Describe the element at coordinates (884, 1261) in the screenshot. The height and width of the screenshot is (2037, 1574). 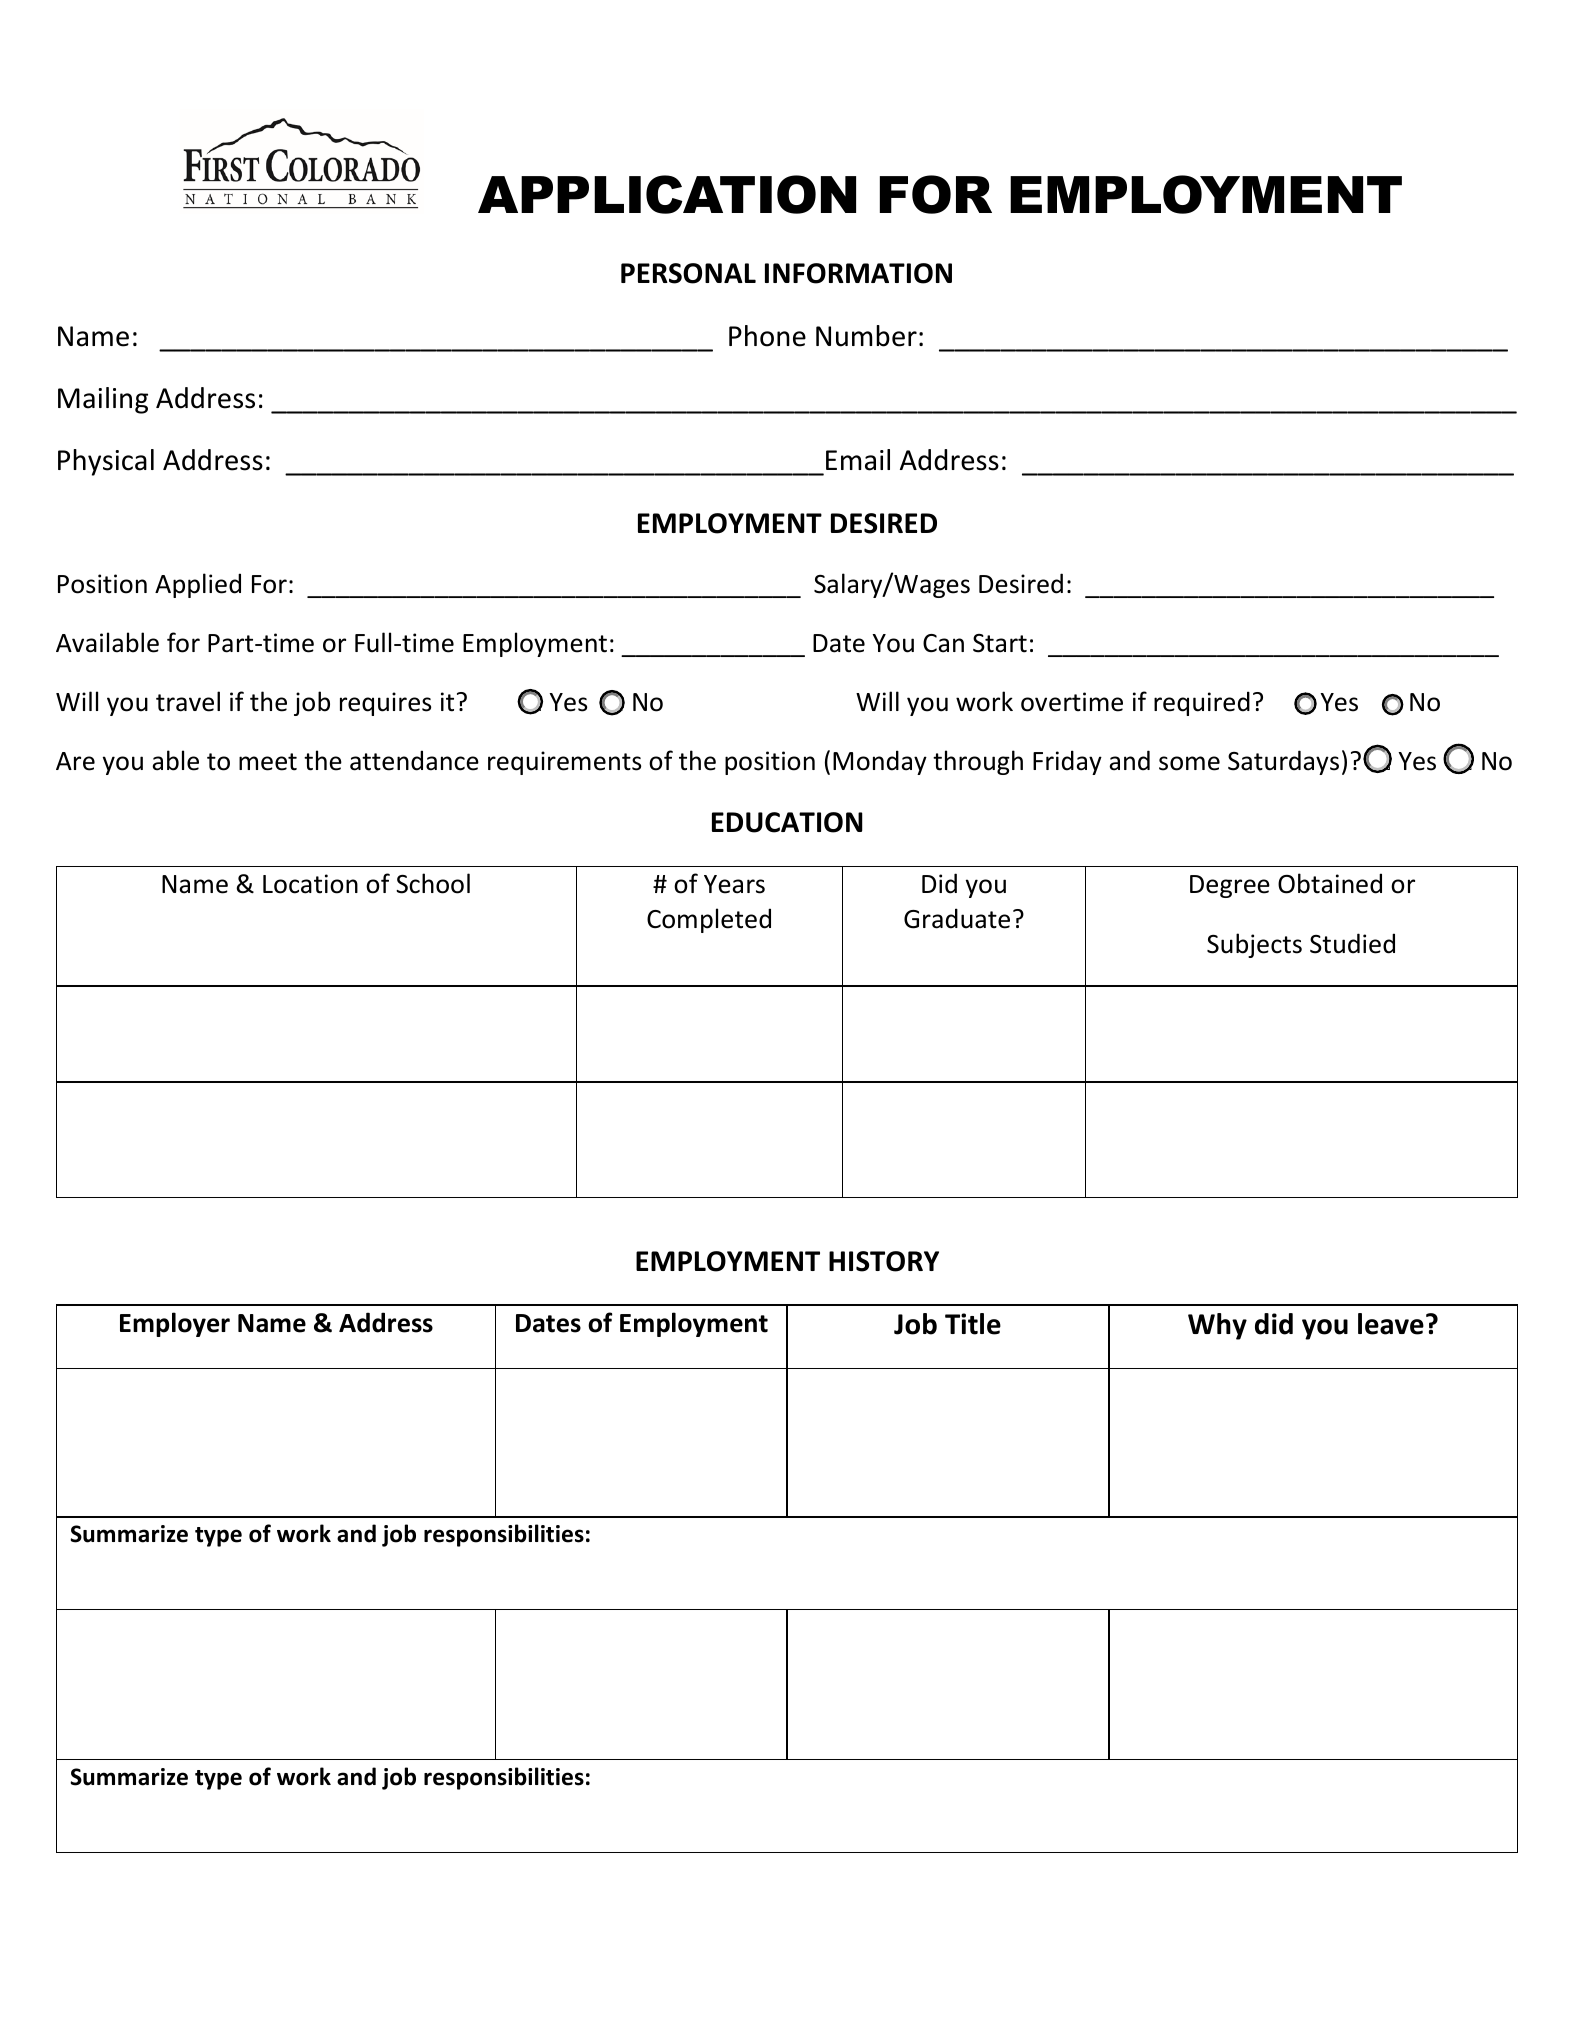
I see `HISTORY` at that location.
